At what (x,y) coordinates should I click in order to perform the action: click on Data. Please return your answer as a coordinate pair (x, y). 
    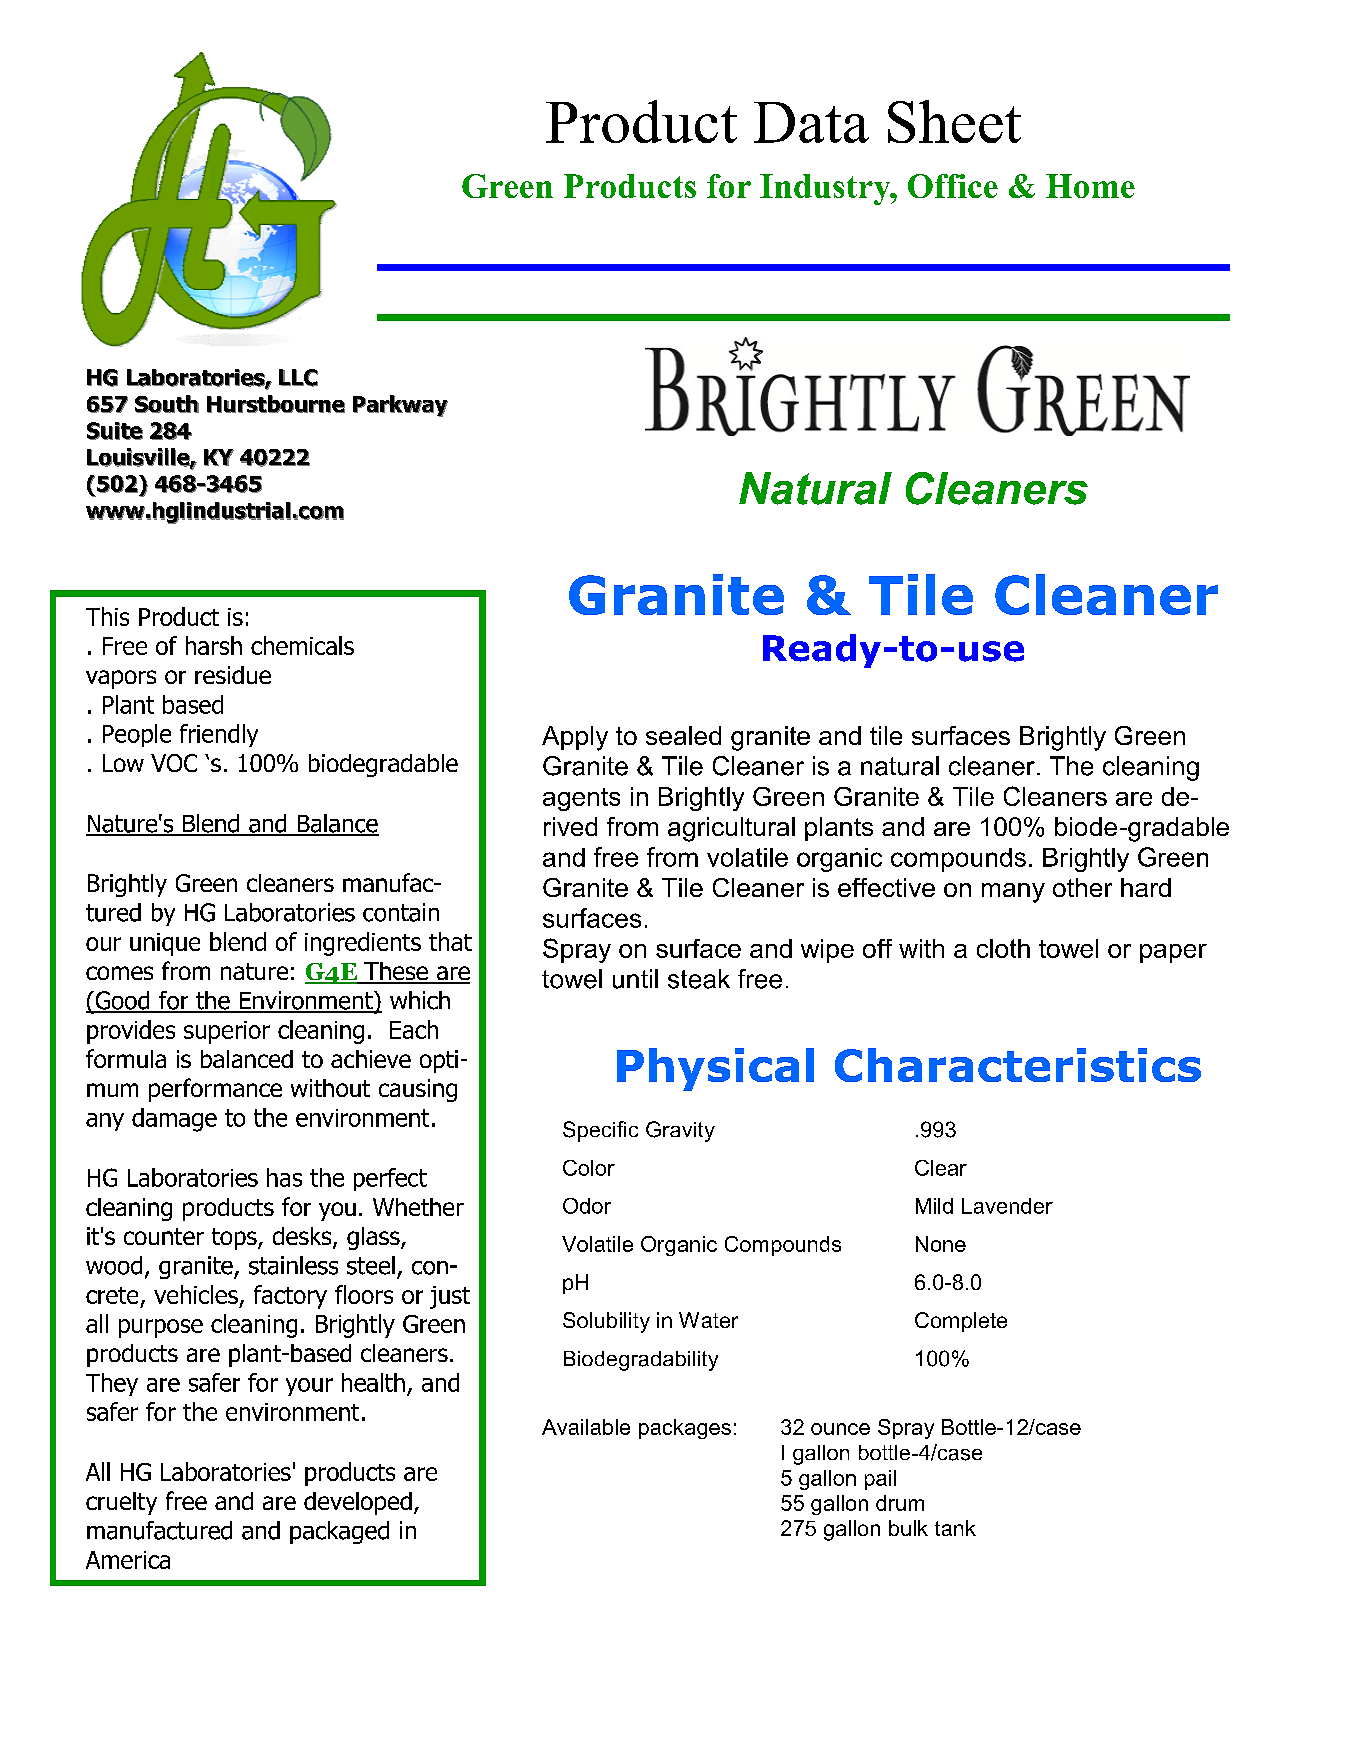
    Looking at the image, I should click on (811, 122).
